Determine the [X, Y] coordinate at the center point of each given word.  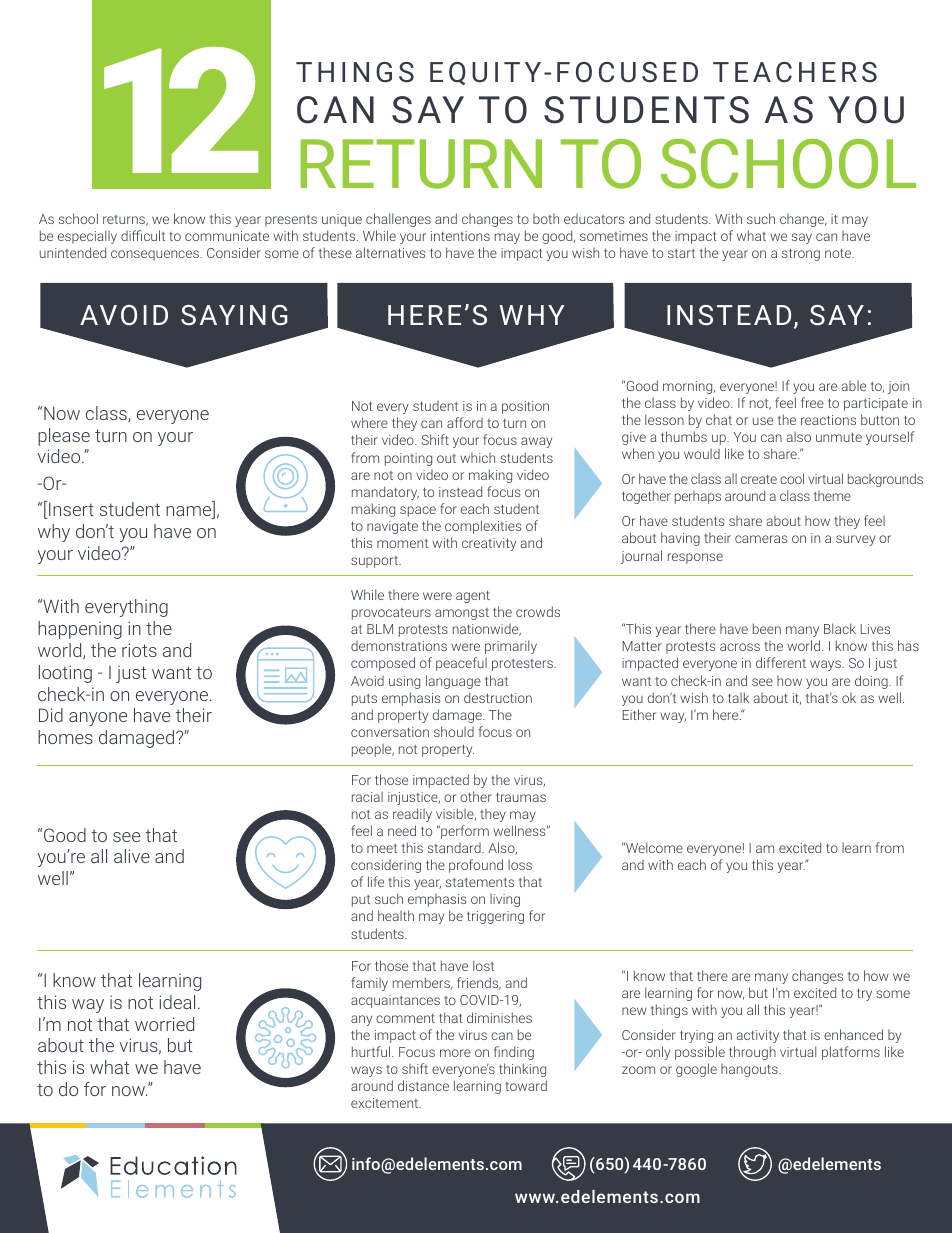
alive [132, 856]
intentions [460, 236]
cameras [761, 539]
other [476, 796]
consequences [156, 255]
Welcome [653, 847]
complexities [483, 527]
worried [164, 1024]
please [64, 437]
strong [801, 255]
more [455, 1053]
